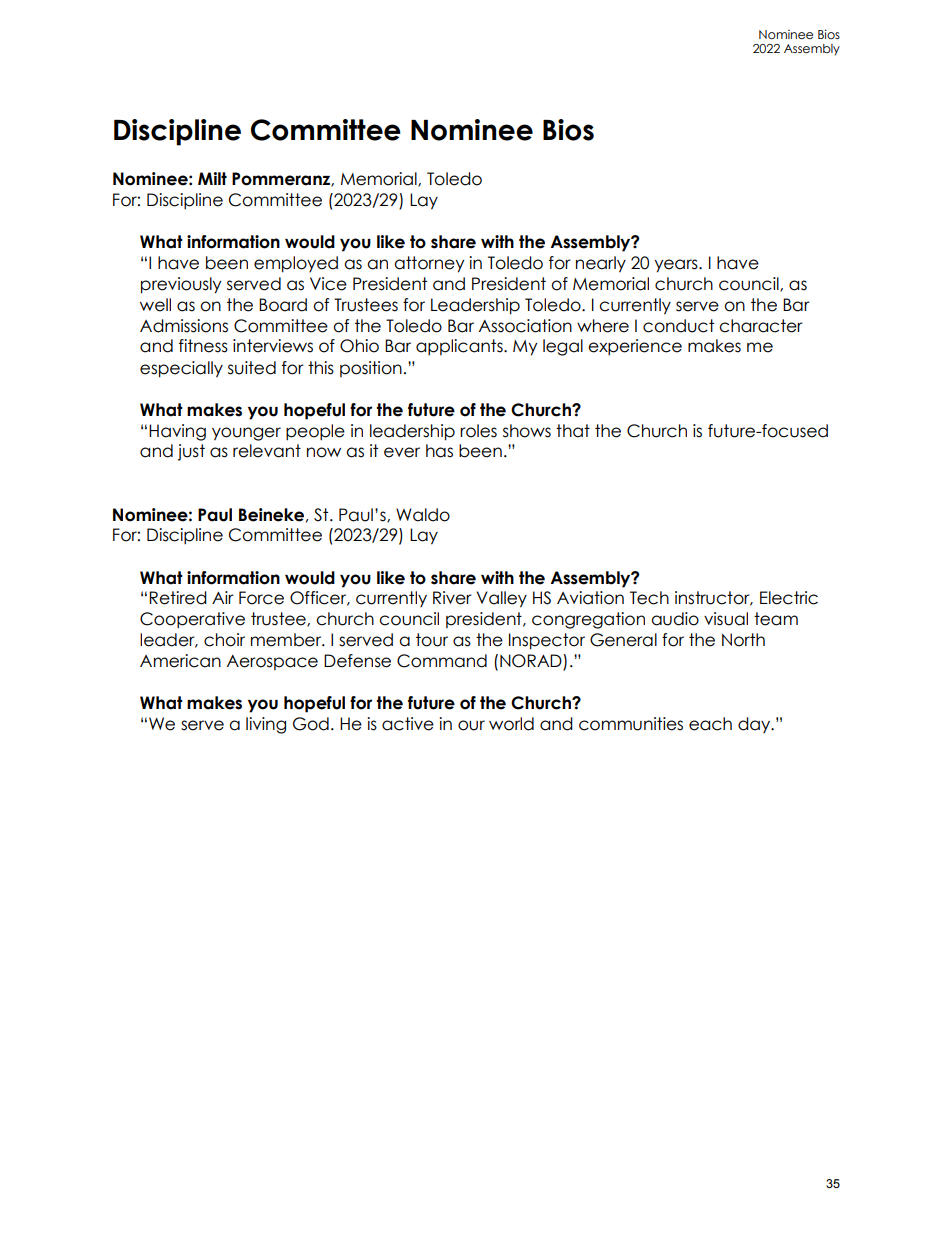  Describe the element at coordinates (267, 451) in the document. I see `relevant` at that location.
